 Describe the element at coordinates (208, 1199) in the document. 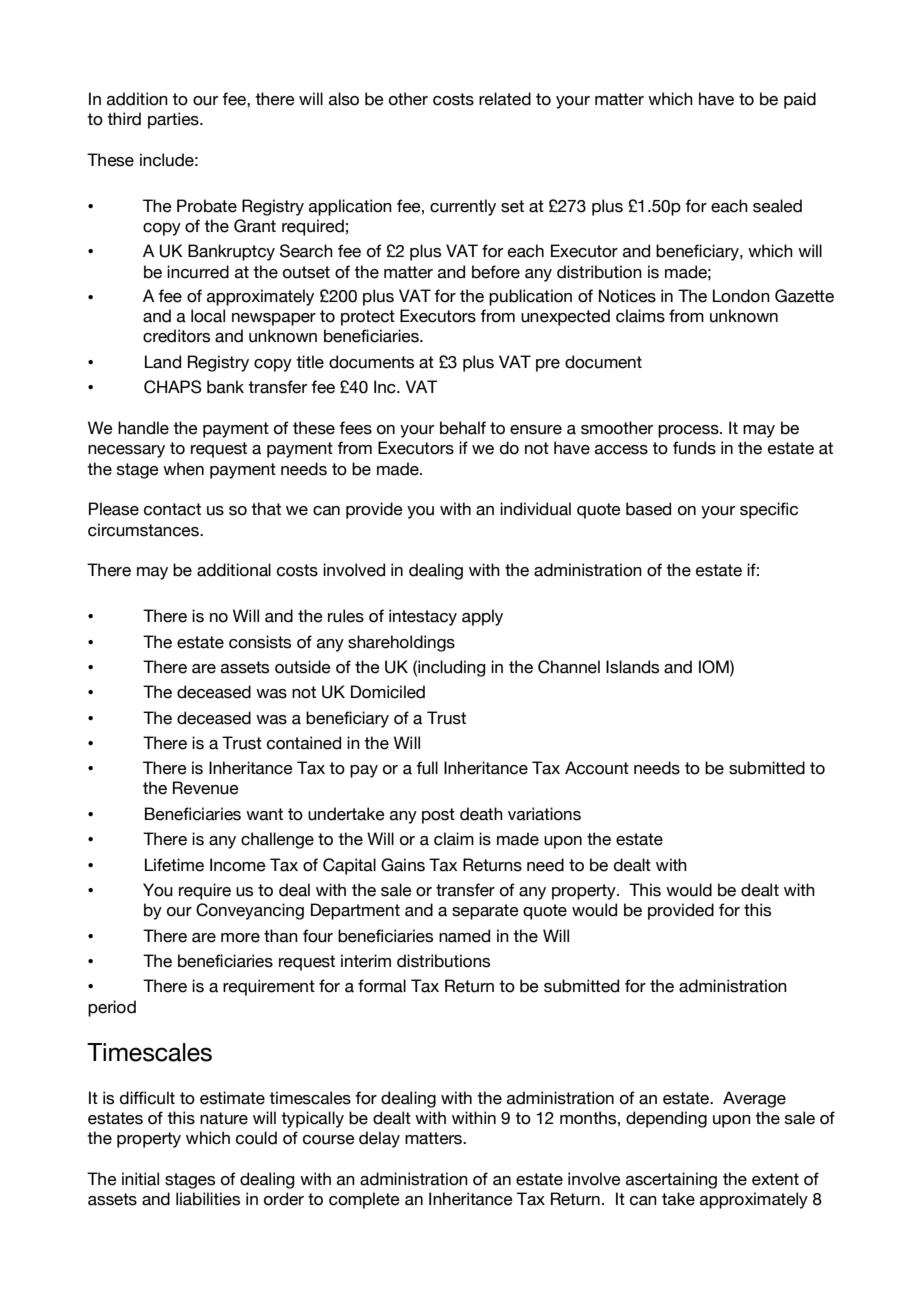

I see `liabilities` at that location.
